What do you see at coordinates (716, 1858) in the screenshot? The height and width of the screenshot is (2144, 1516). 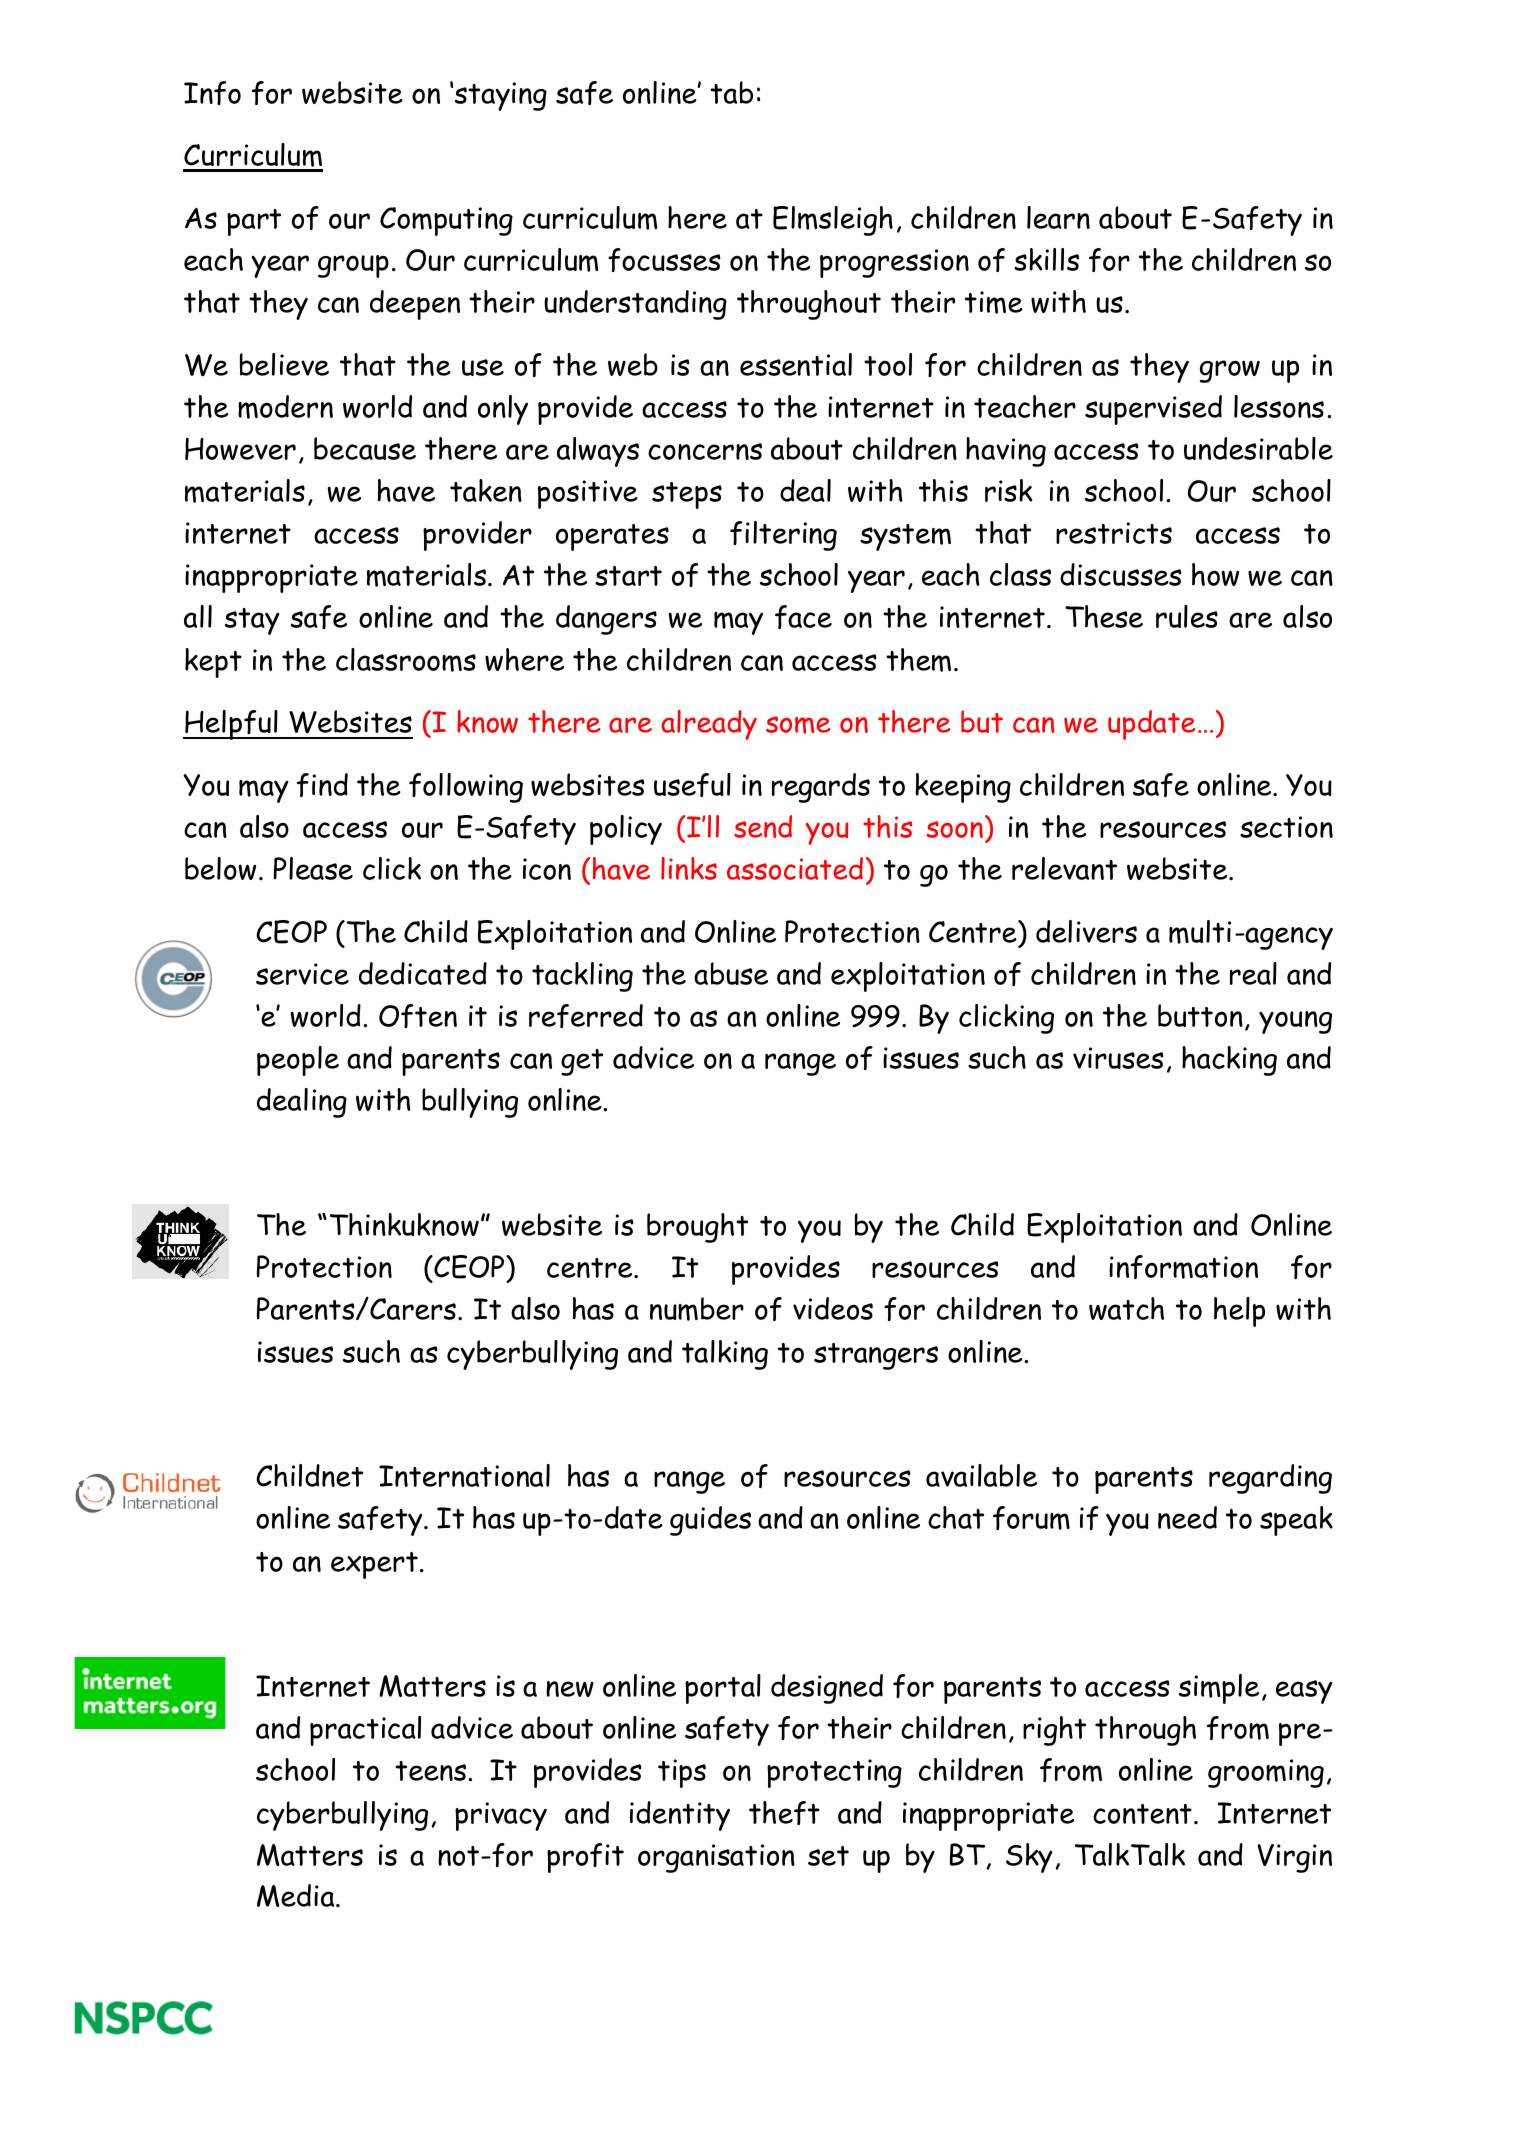 I see `organisation` at bounding box center [716, 1858].
